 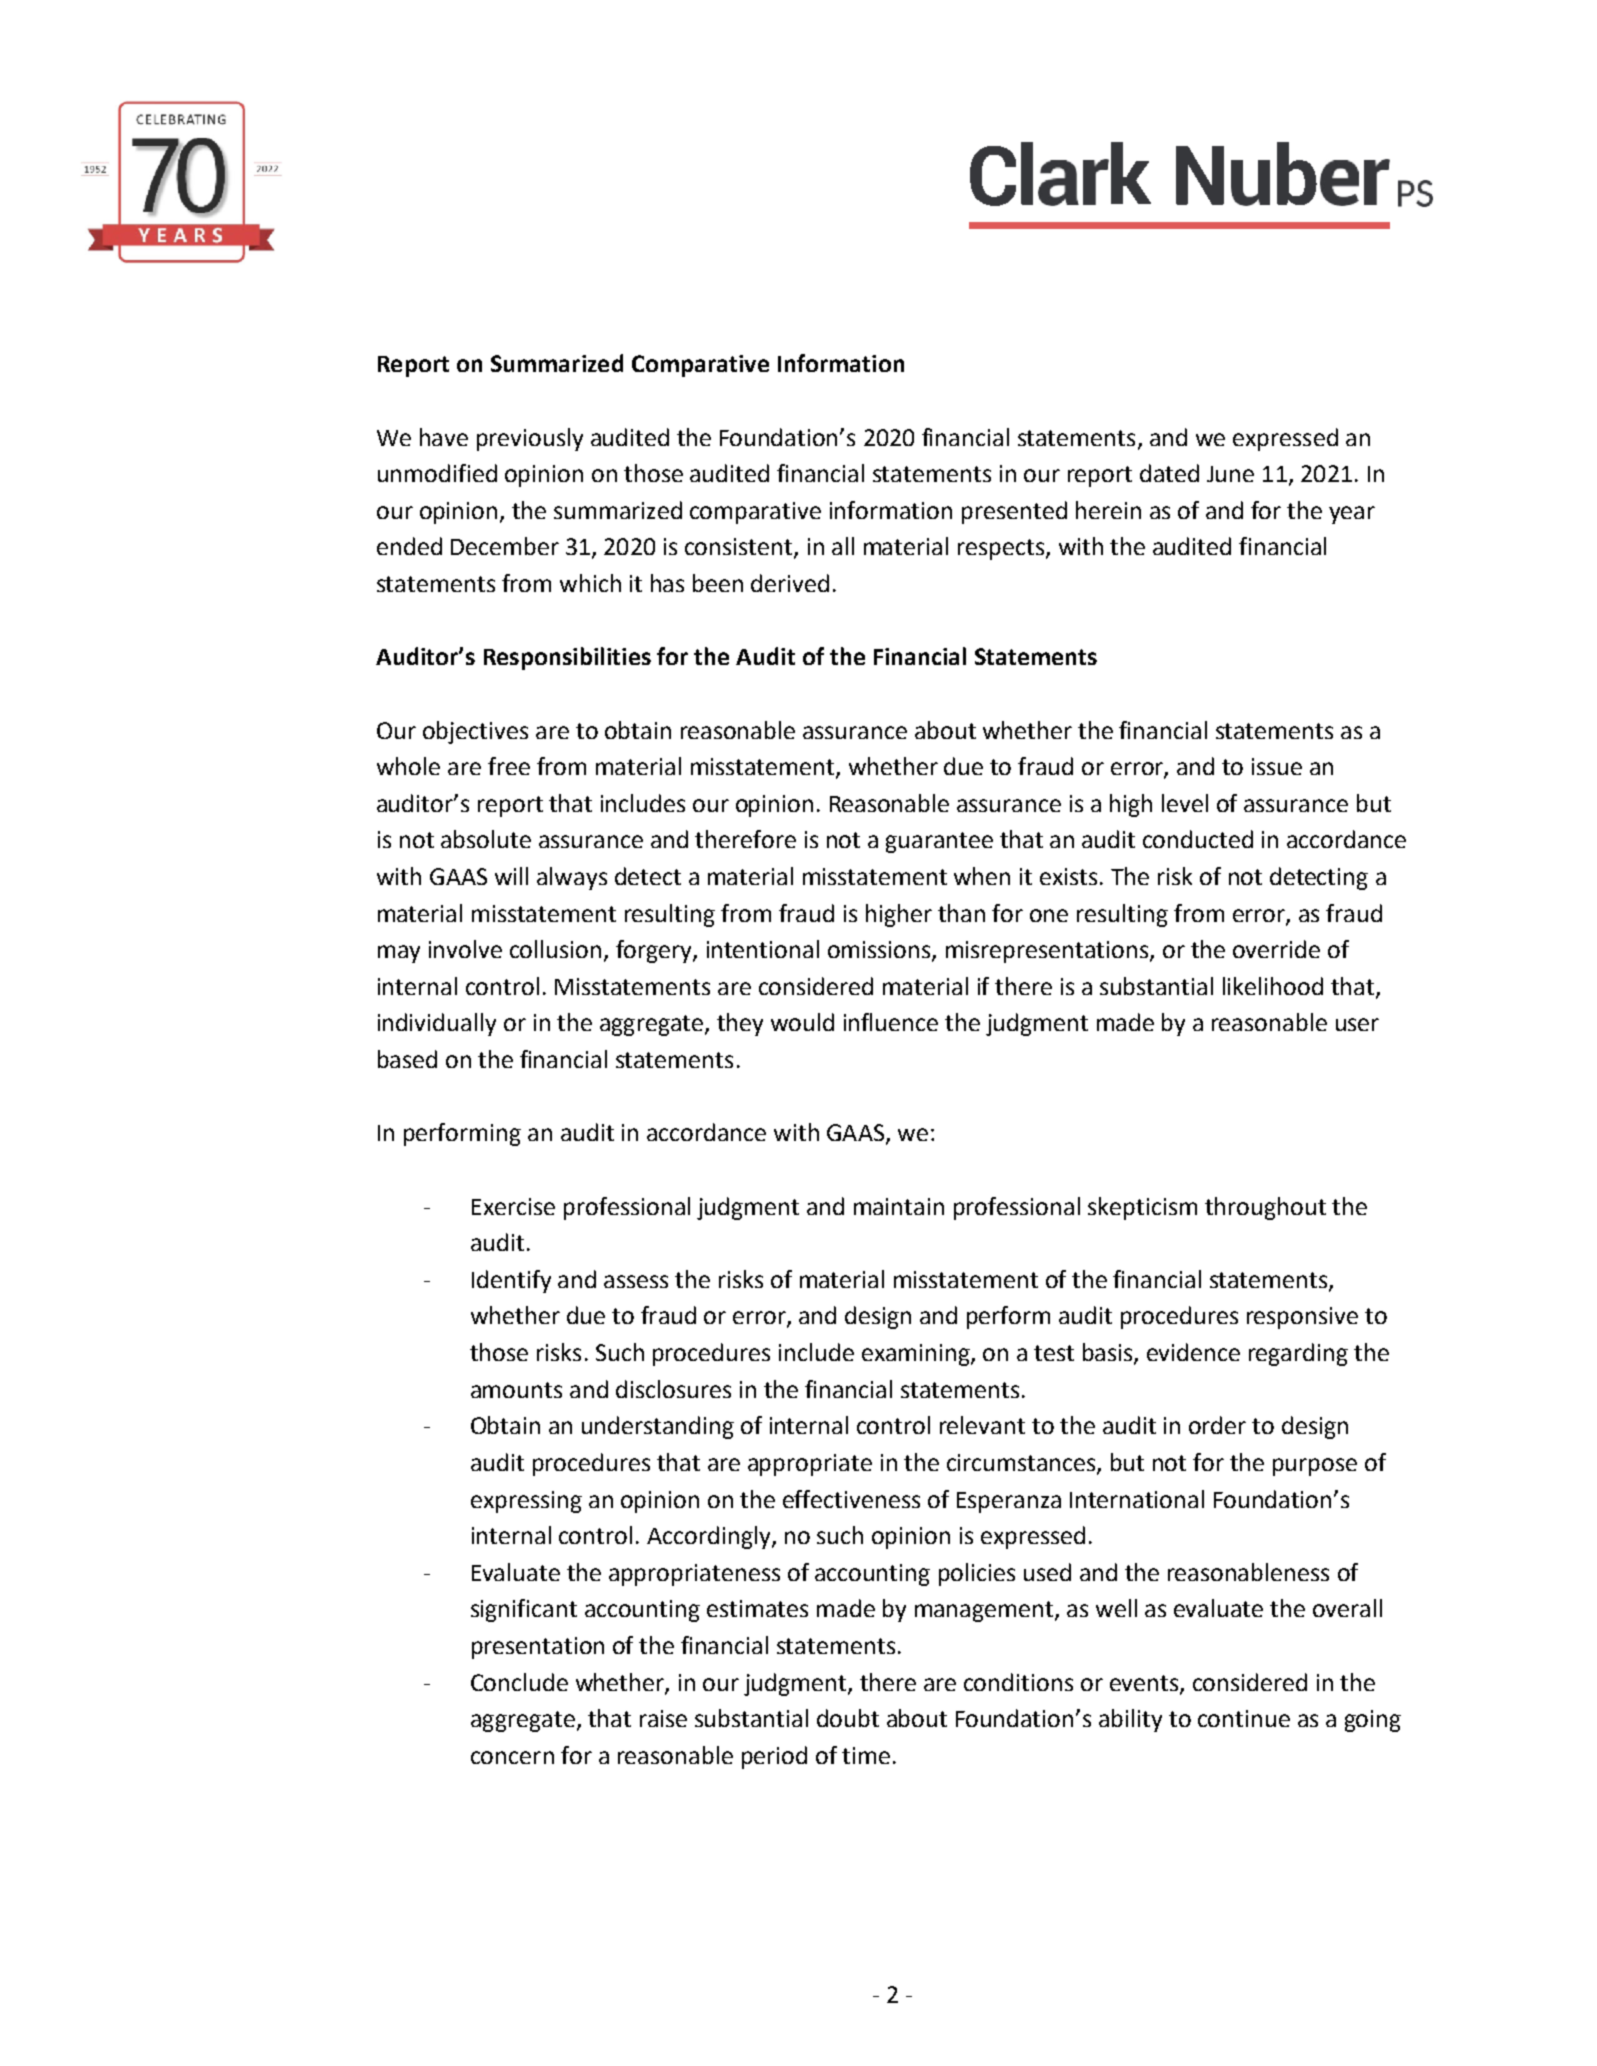 What do you see at coordinates (1276, 949) in the document?
I see `override` at bounding box center [1276, 949].
